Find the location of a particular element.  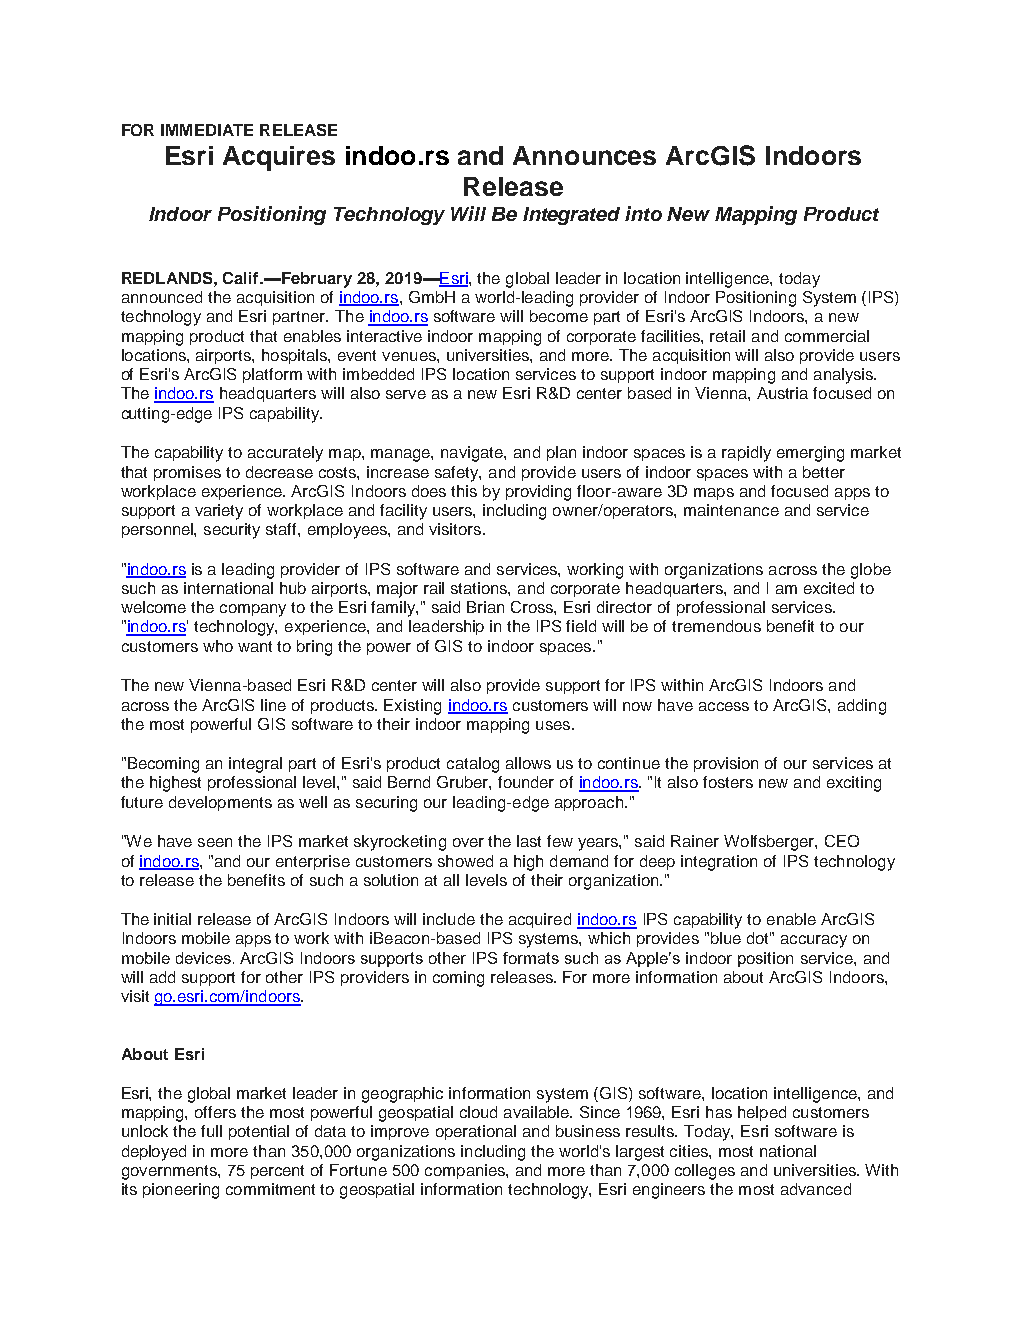

advanced is located at coordinates (816, 1189).
